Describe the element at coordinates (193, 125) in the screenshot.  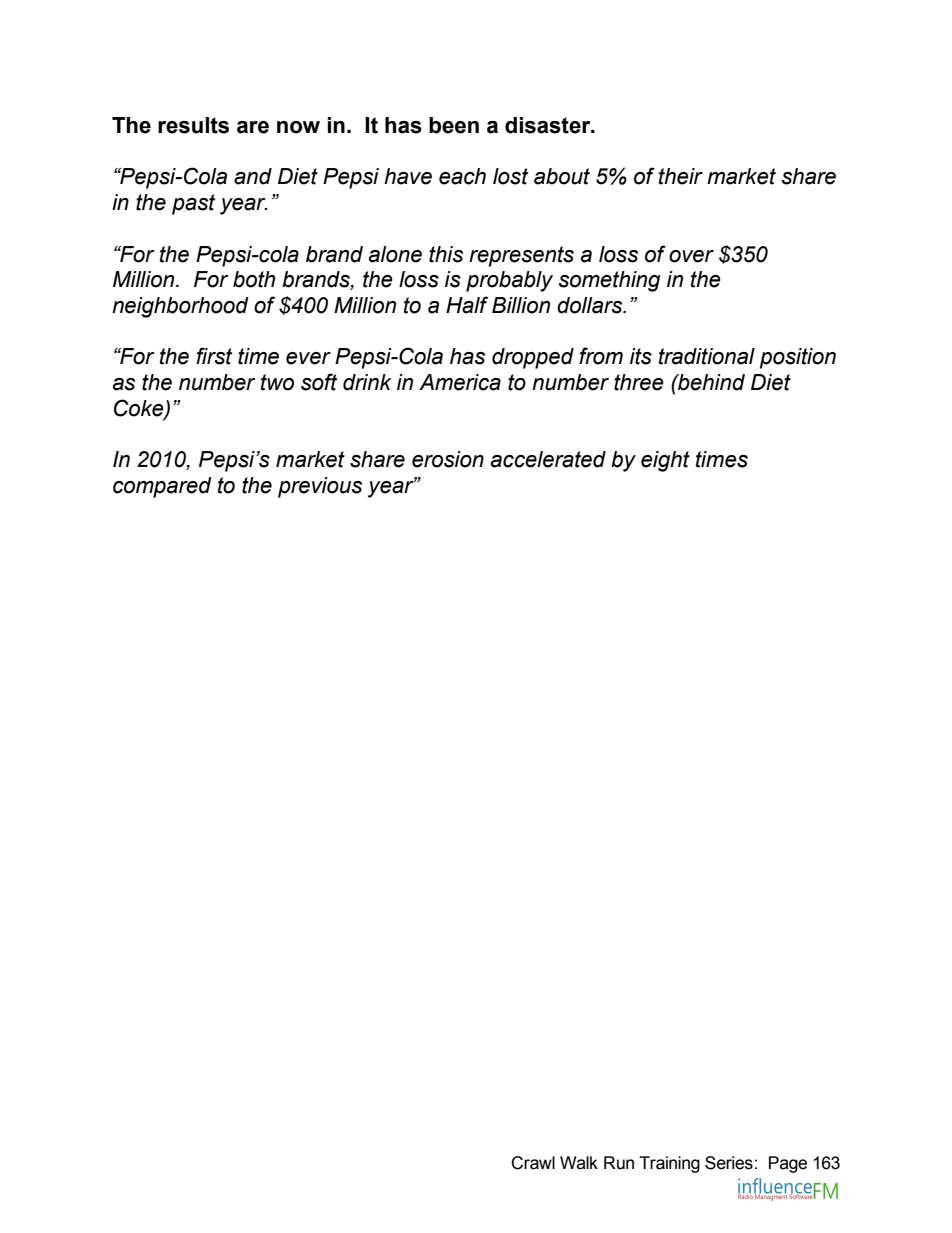
I see `results` at that location.
